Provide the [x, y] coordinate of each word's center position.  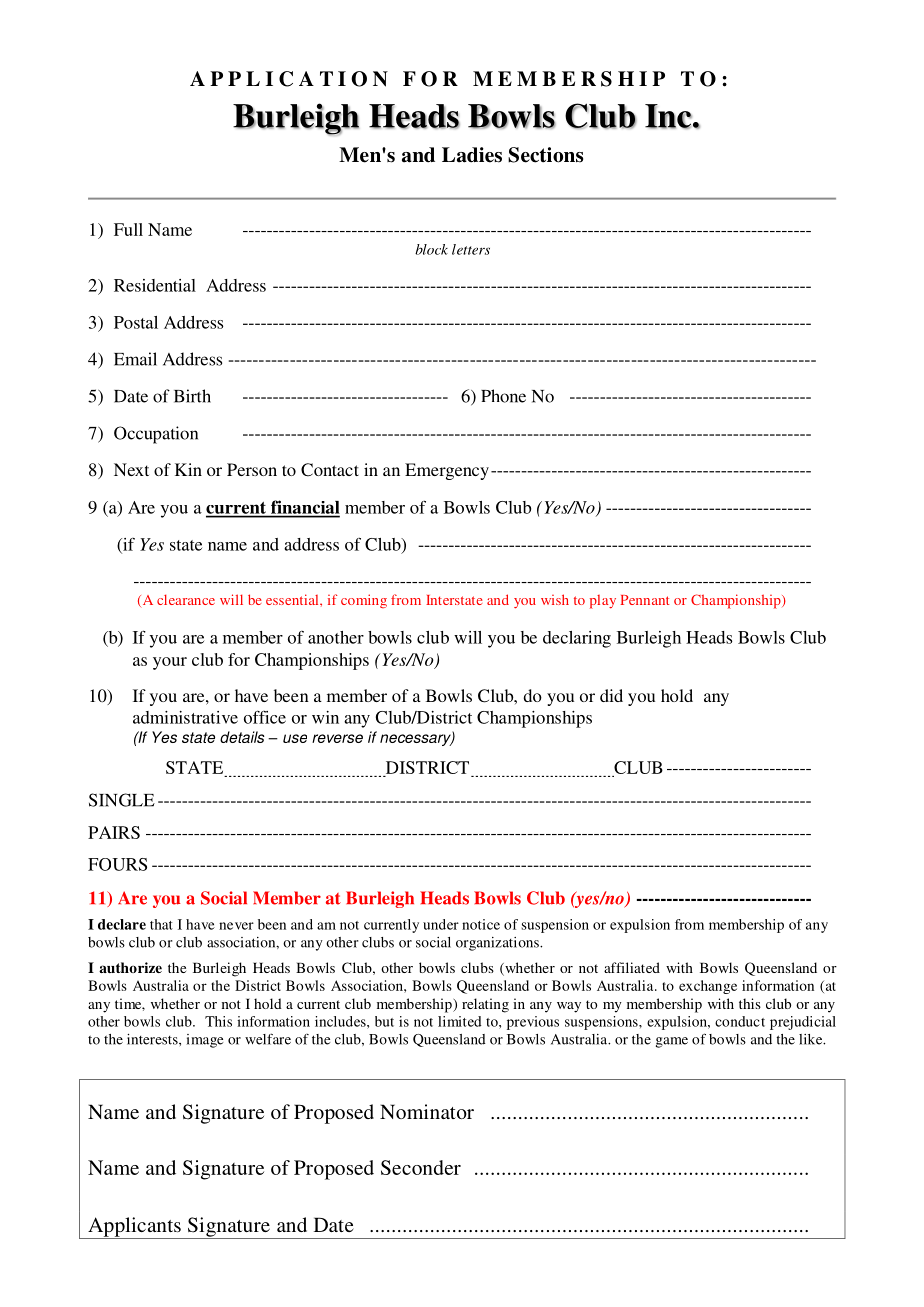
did [611, 695]
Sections [545, 155]
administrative [185, 717]
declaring [577, 639]
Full [128, 229]
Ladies [472, 155]
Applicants [134, 1228]
